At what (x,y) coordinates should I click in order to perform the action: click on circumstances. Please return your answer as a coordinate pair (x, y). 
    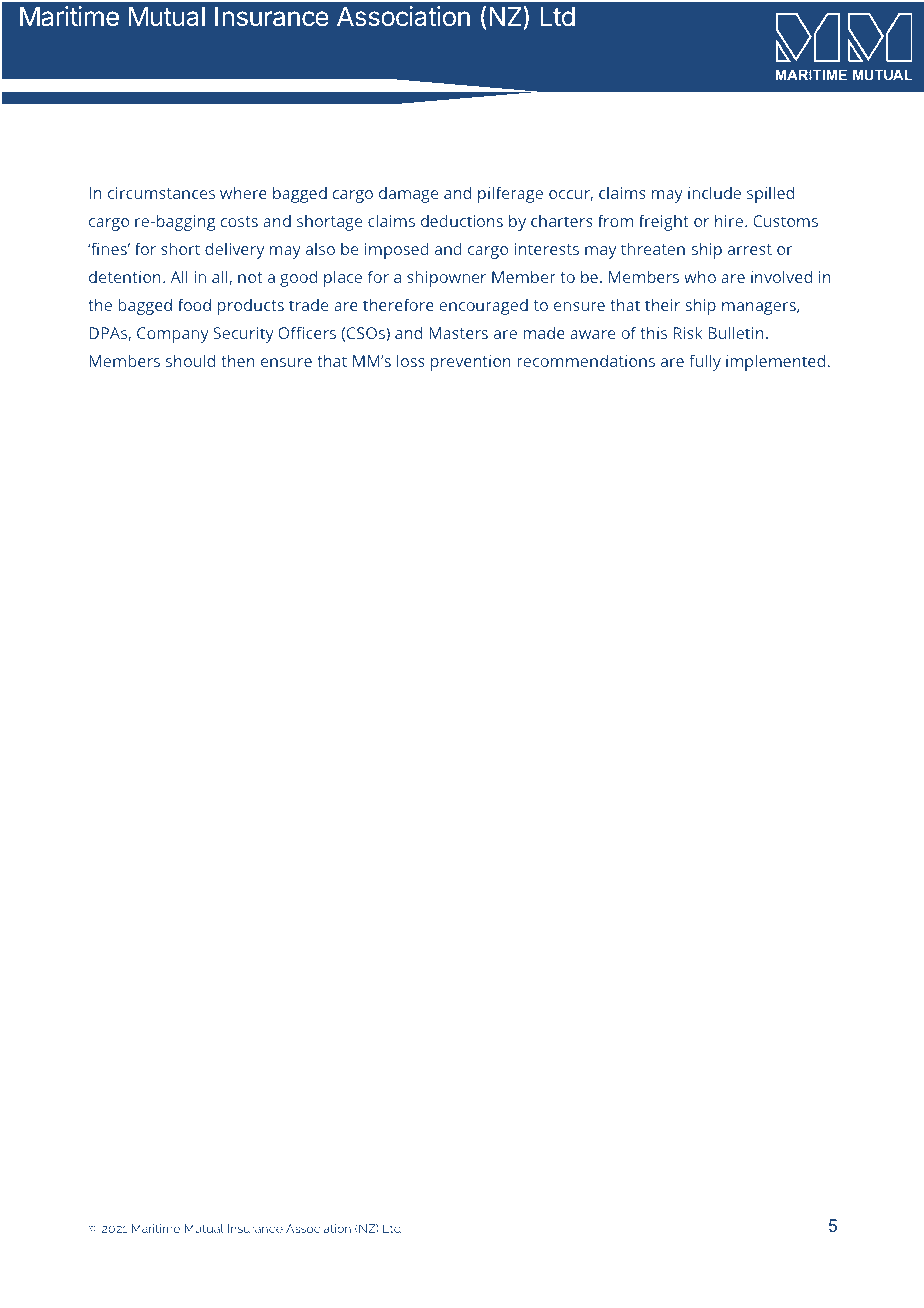
    Looking at the image, I should click on (161, 193).
